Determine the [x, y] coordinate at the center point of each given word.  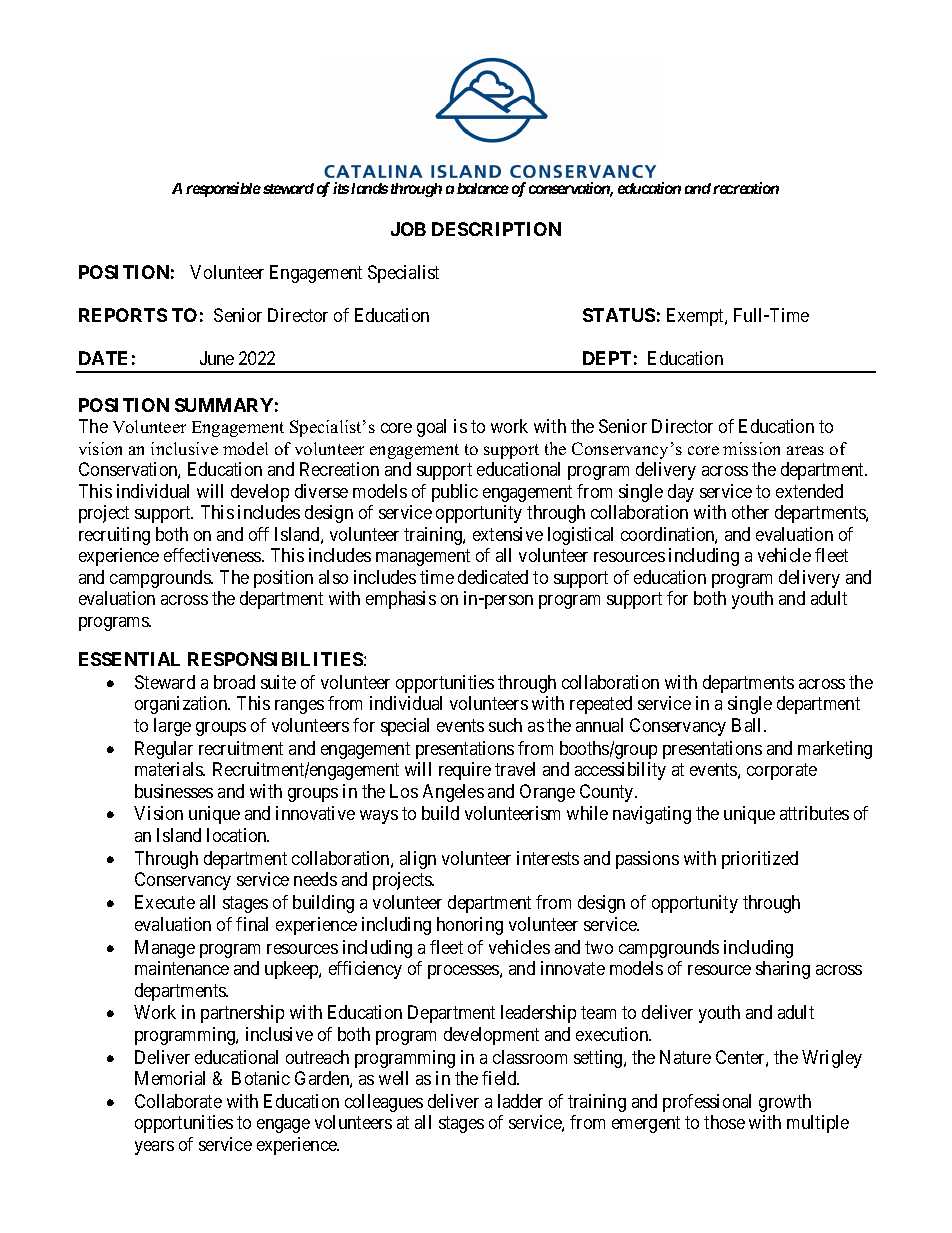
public [455, 493]
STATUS [619, 315]
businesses [174, 791]
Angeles [453, 793]
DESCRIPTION [496, 229]
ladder [520, 1101]
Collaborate [178, 1101]
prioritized [760, 860]
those [724, 1122]
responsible [223, 189]
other [750, 512]
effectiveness [213, 555]
